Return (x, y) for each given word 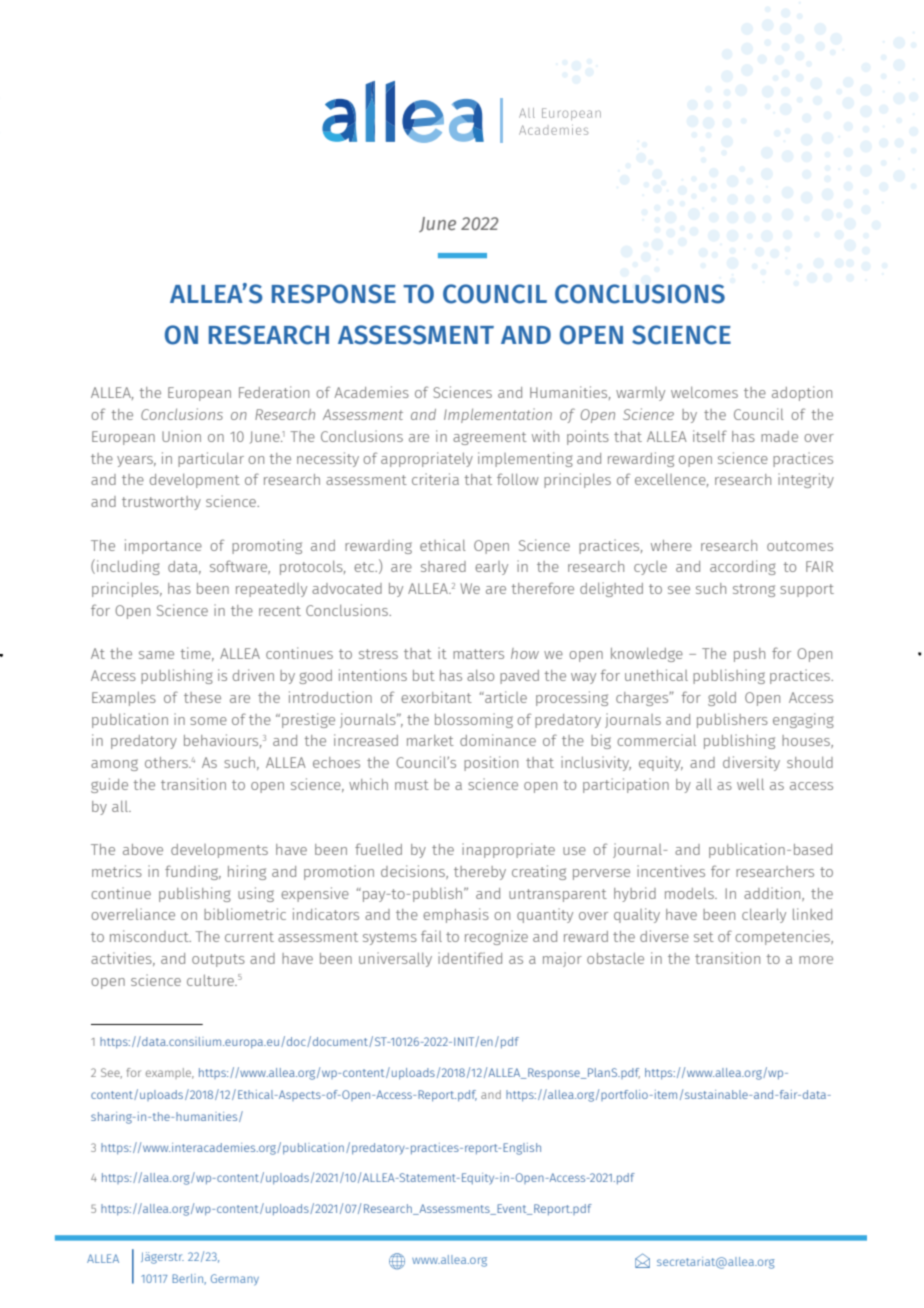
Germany (235, 1280)
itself (710, 436)
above (143, 849)
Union (181, 436)
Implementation (498, 415)
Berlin (188, 1279)
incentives (671, 871)
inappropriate (508, 850)
